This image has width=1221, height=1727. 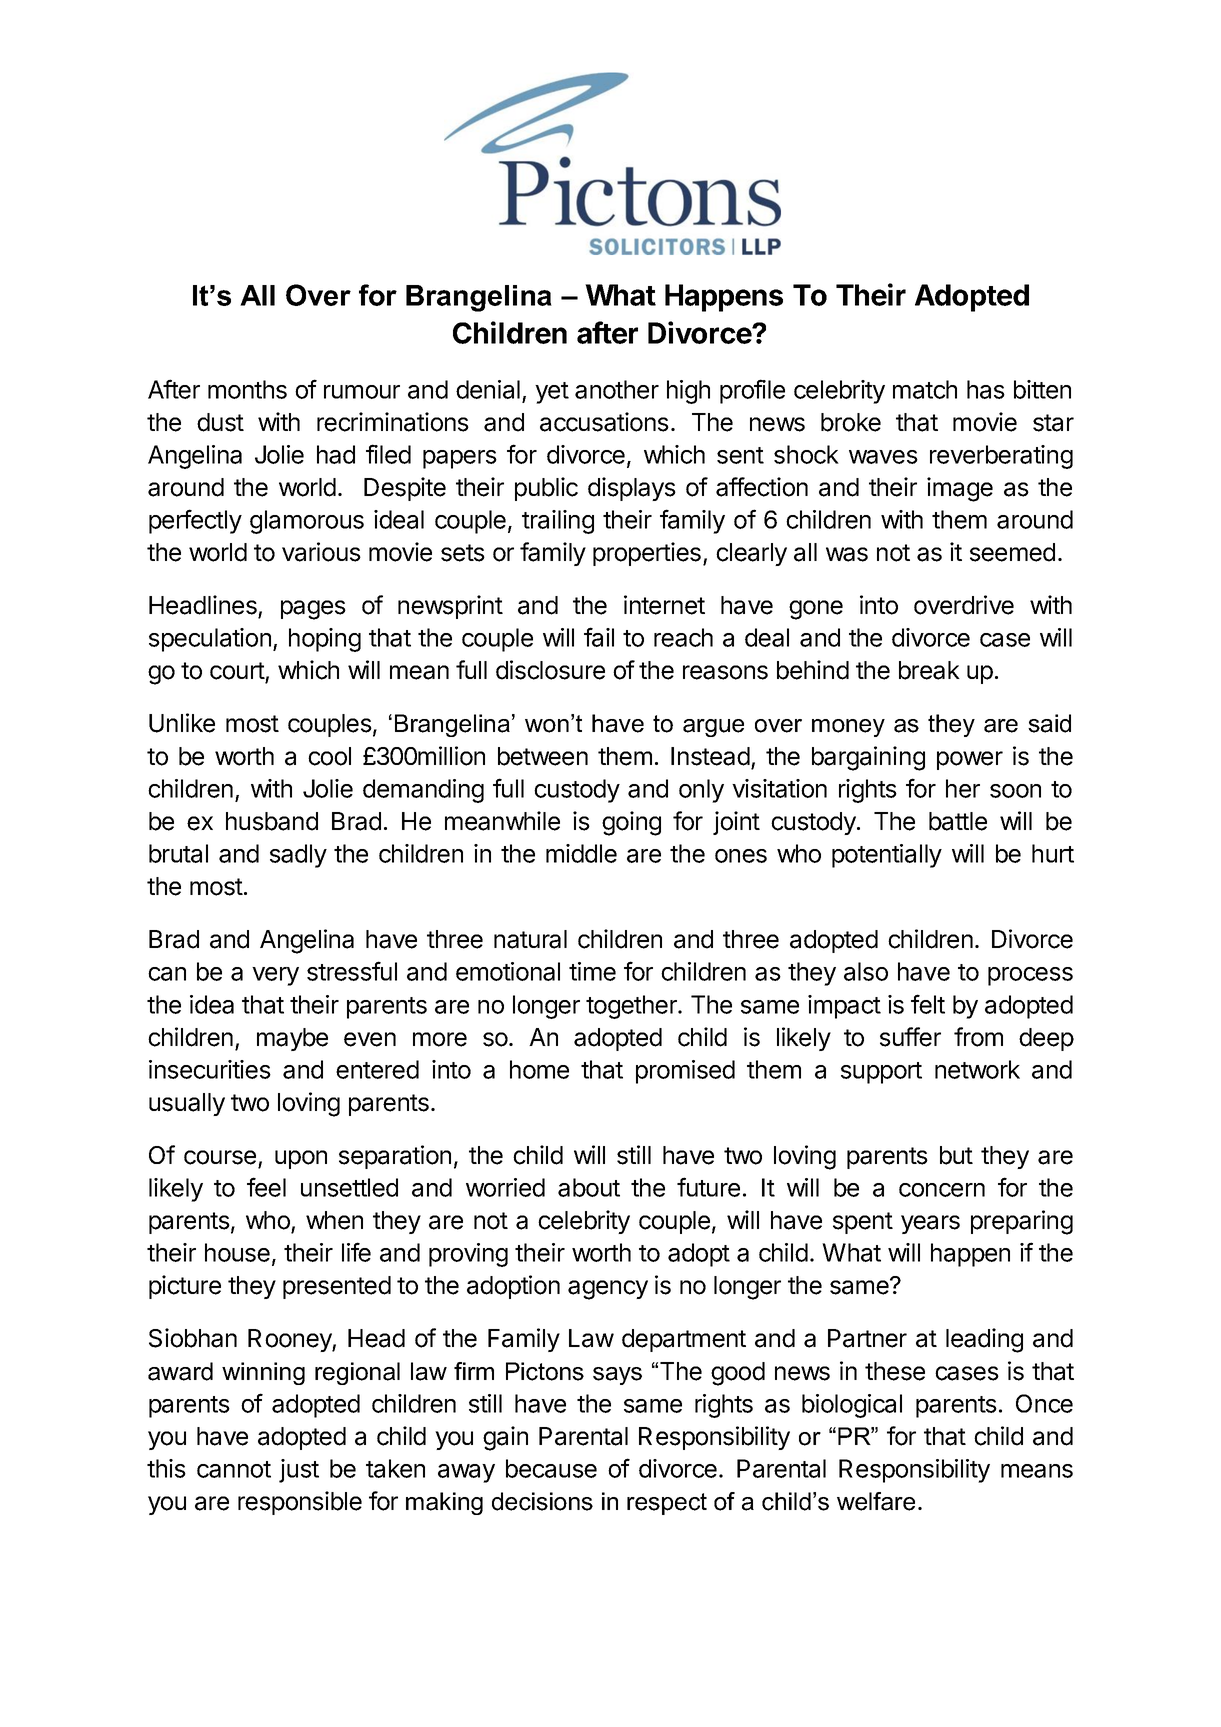 I want to click on match, so click(x=925, y=389).
